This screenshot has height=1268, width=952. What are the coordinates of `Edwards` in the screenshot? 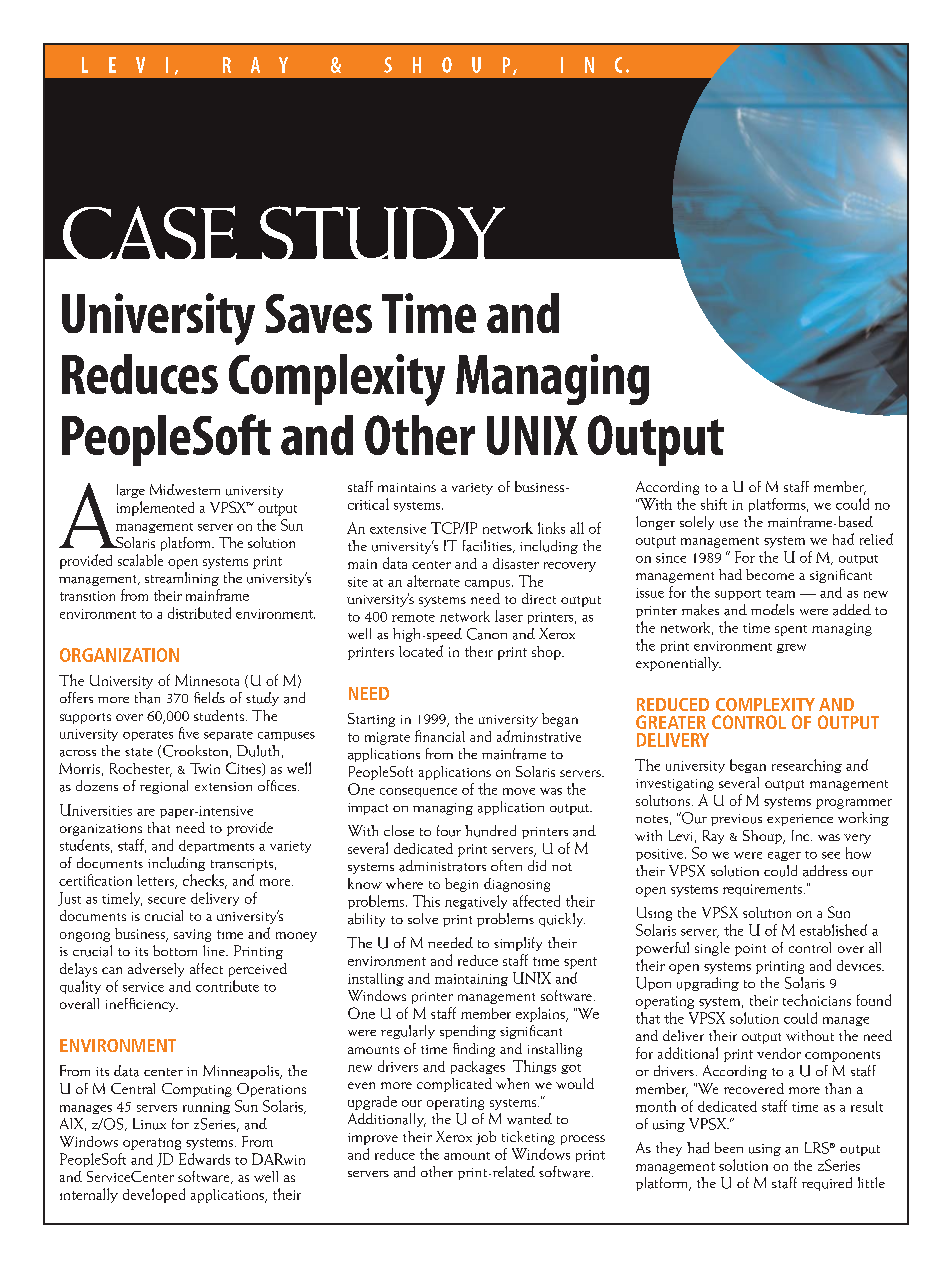 It's located at (204, 1159).
